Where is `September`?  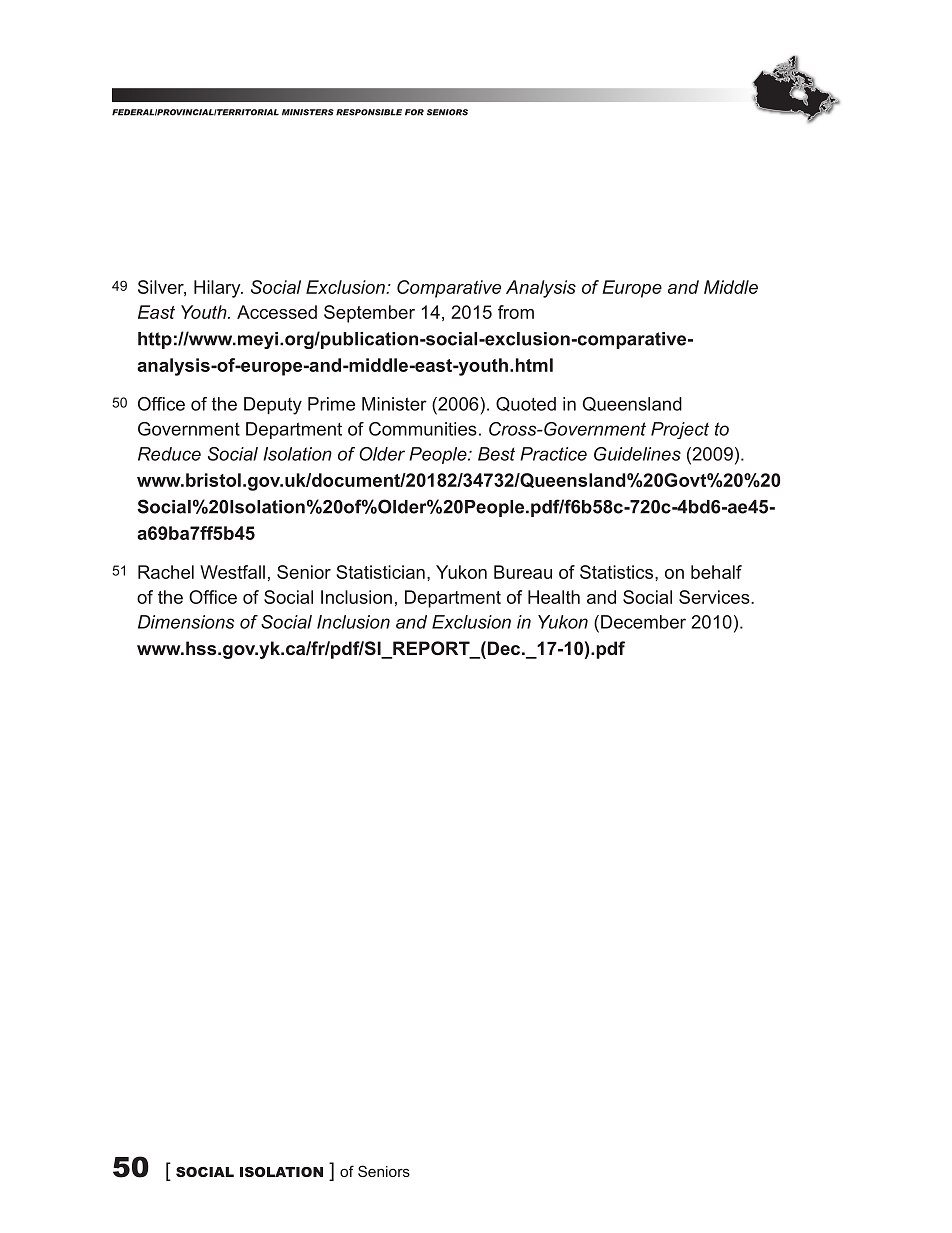 September is located at coordinates (369, 314).
